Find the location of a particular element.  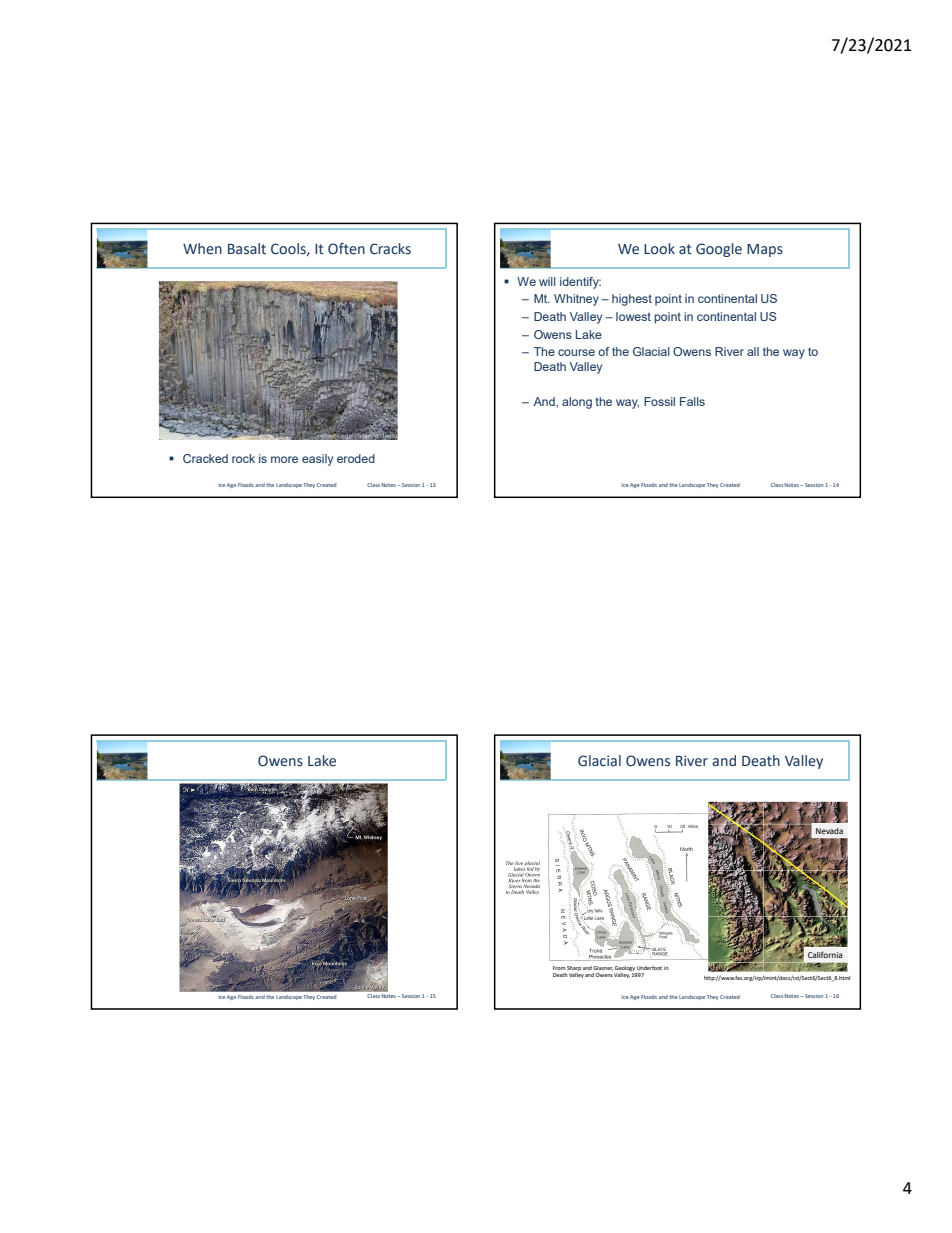

California is located at coordinates (825, 954).
